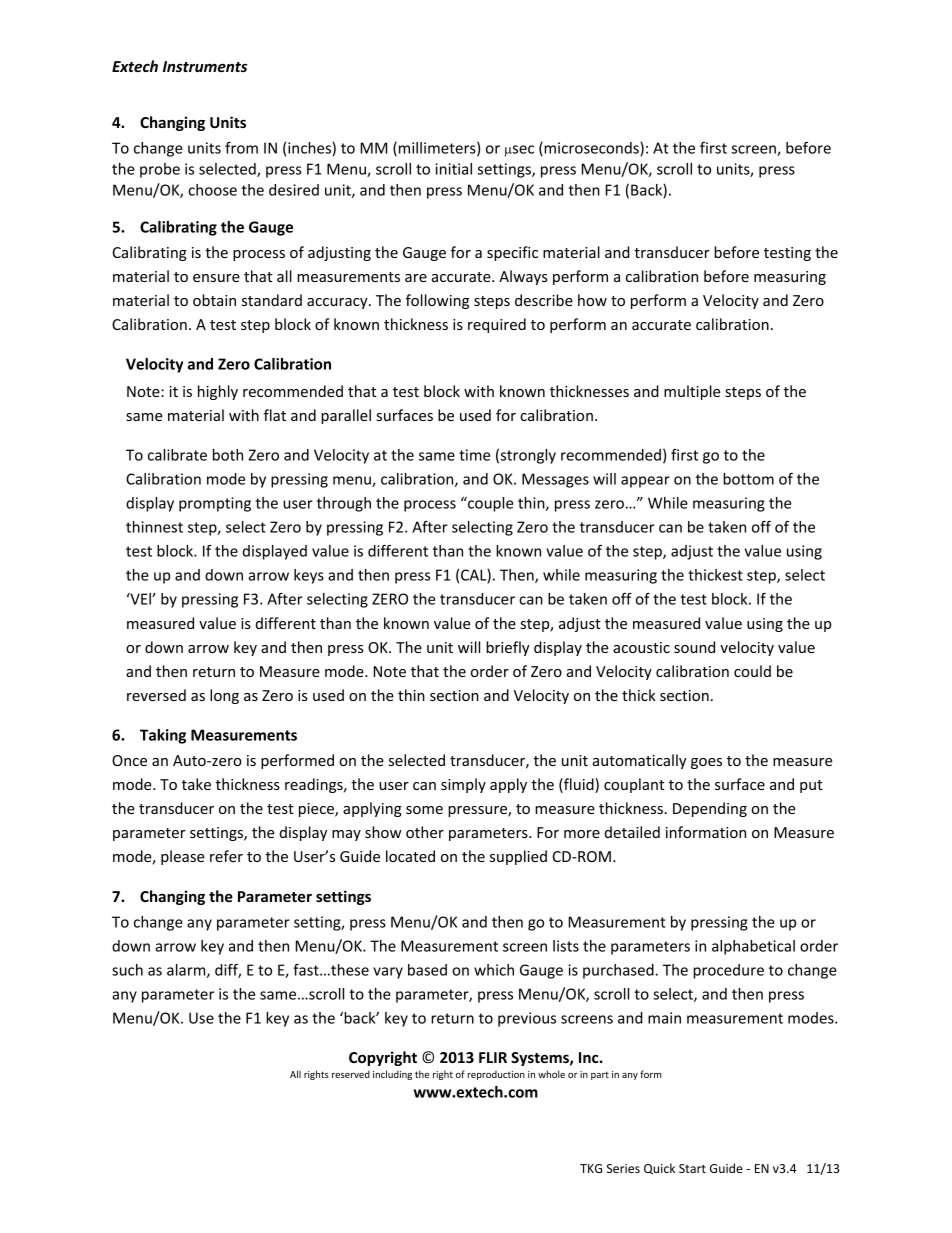 This page has width=952, height=1233. I want to click on Instruments, so click(205, 66).
